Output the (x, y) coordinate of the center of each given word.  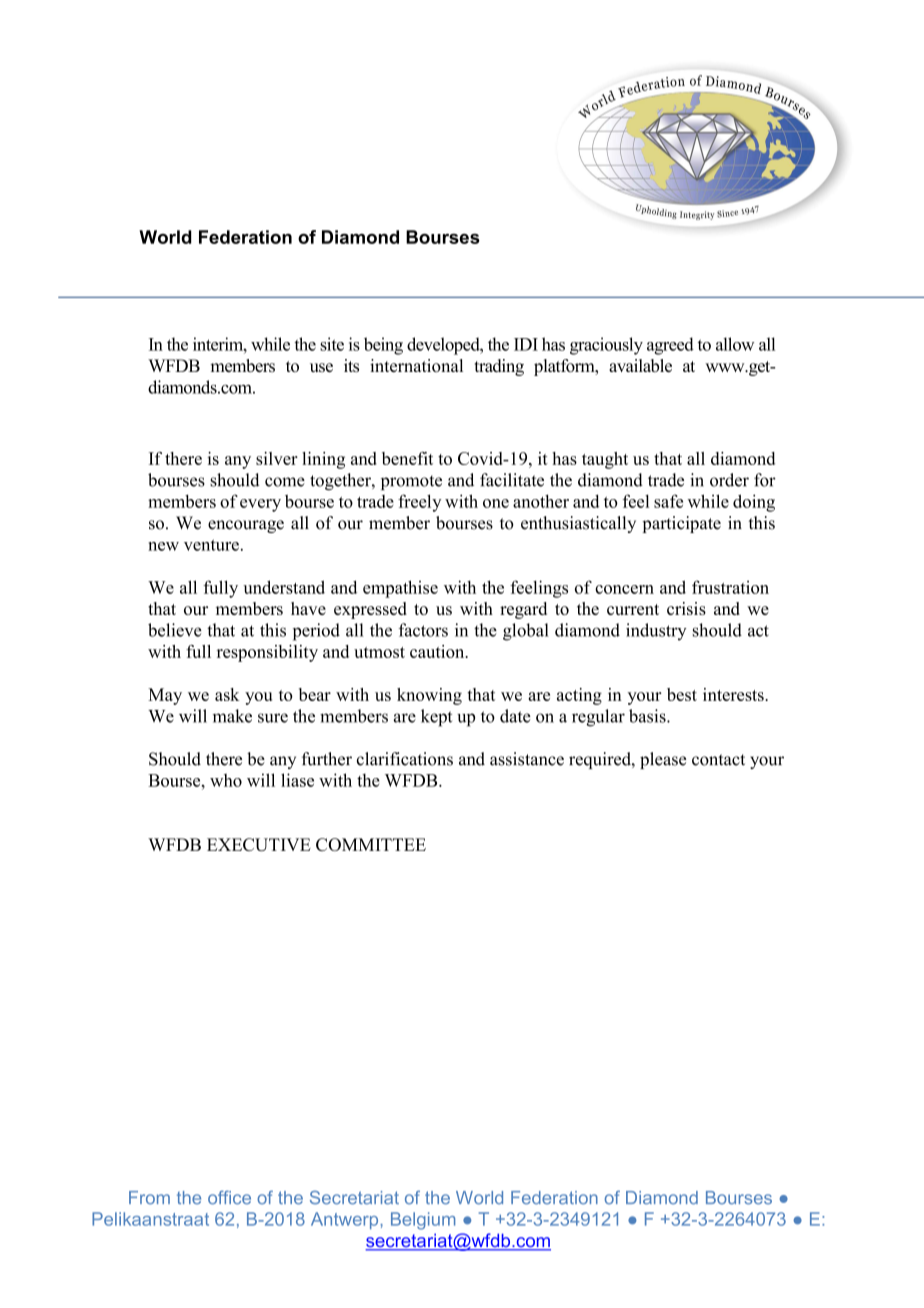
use (321, 367)
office (229, 1198)
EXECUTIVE (259, 844)
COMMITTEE (371, 844)
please (663, 760)
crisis (686, 608)
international (416, 365)
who (226, 780)
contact (718, 760)
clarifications (405, 759)
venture (211, 545)
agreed (670, 346)
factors (423, 630)
